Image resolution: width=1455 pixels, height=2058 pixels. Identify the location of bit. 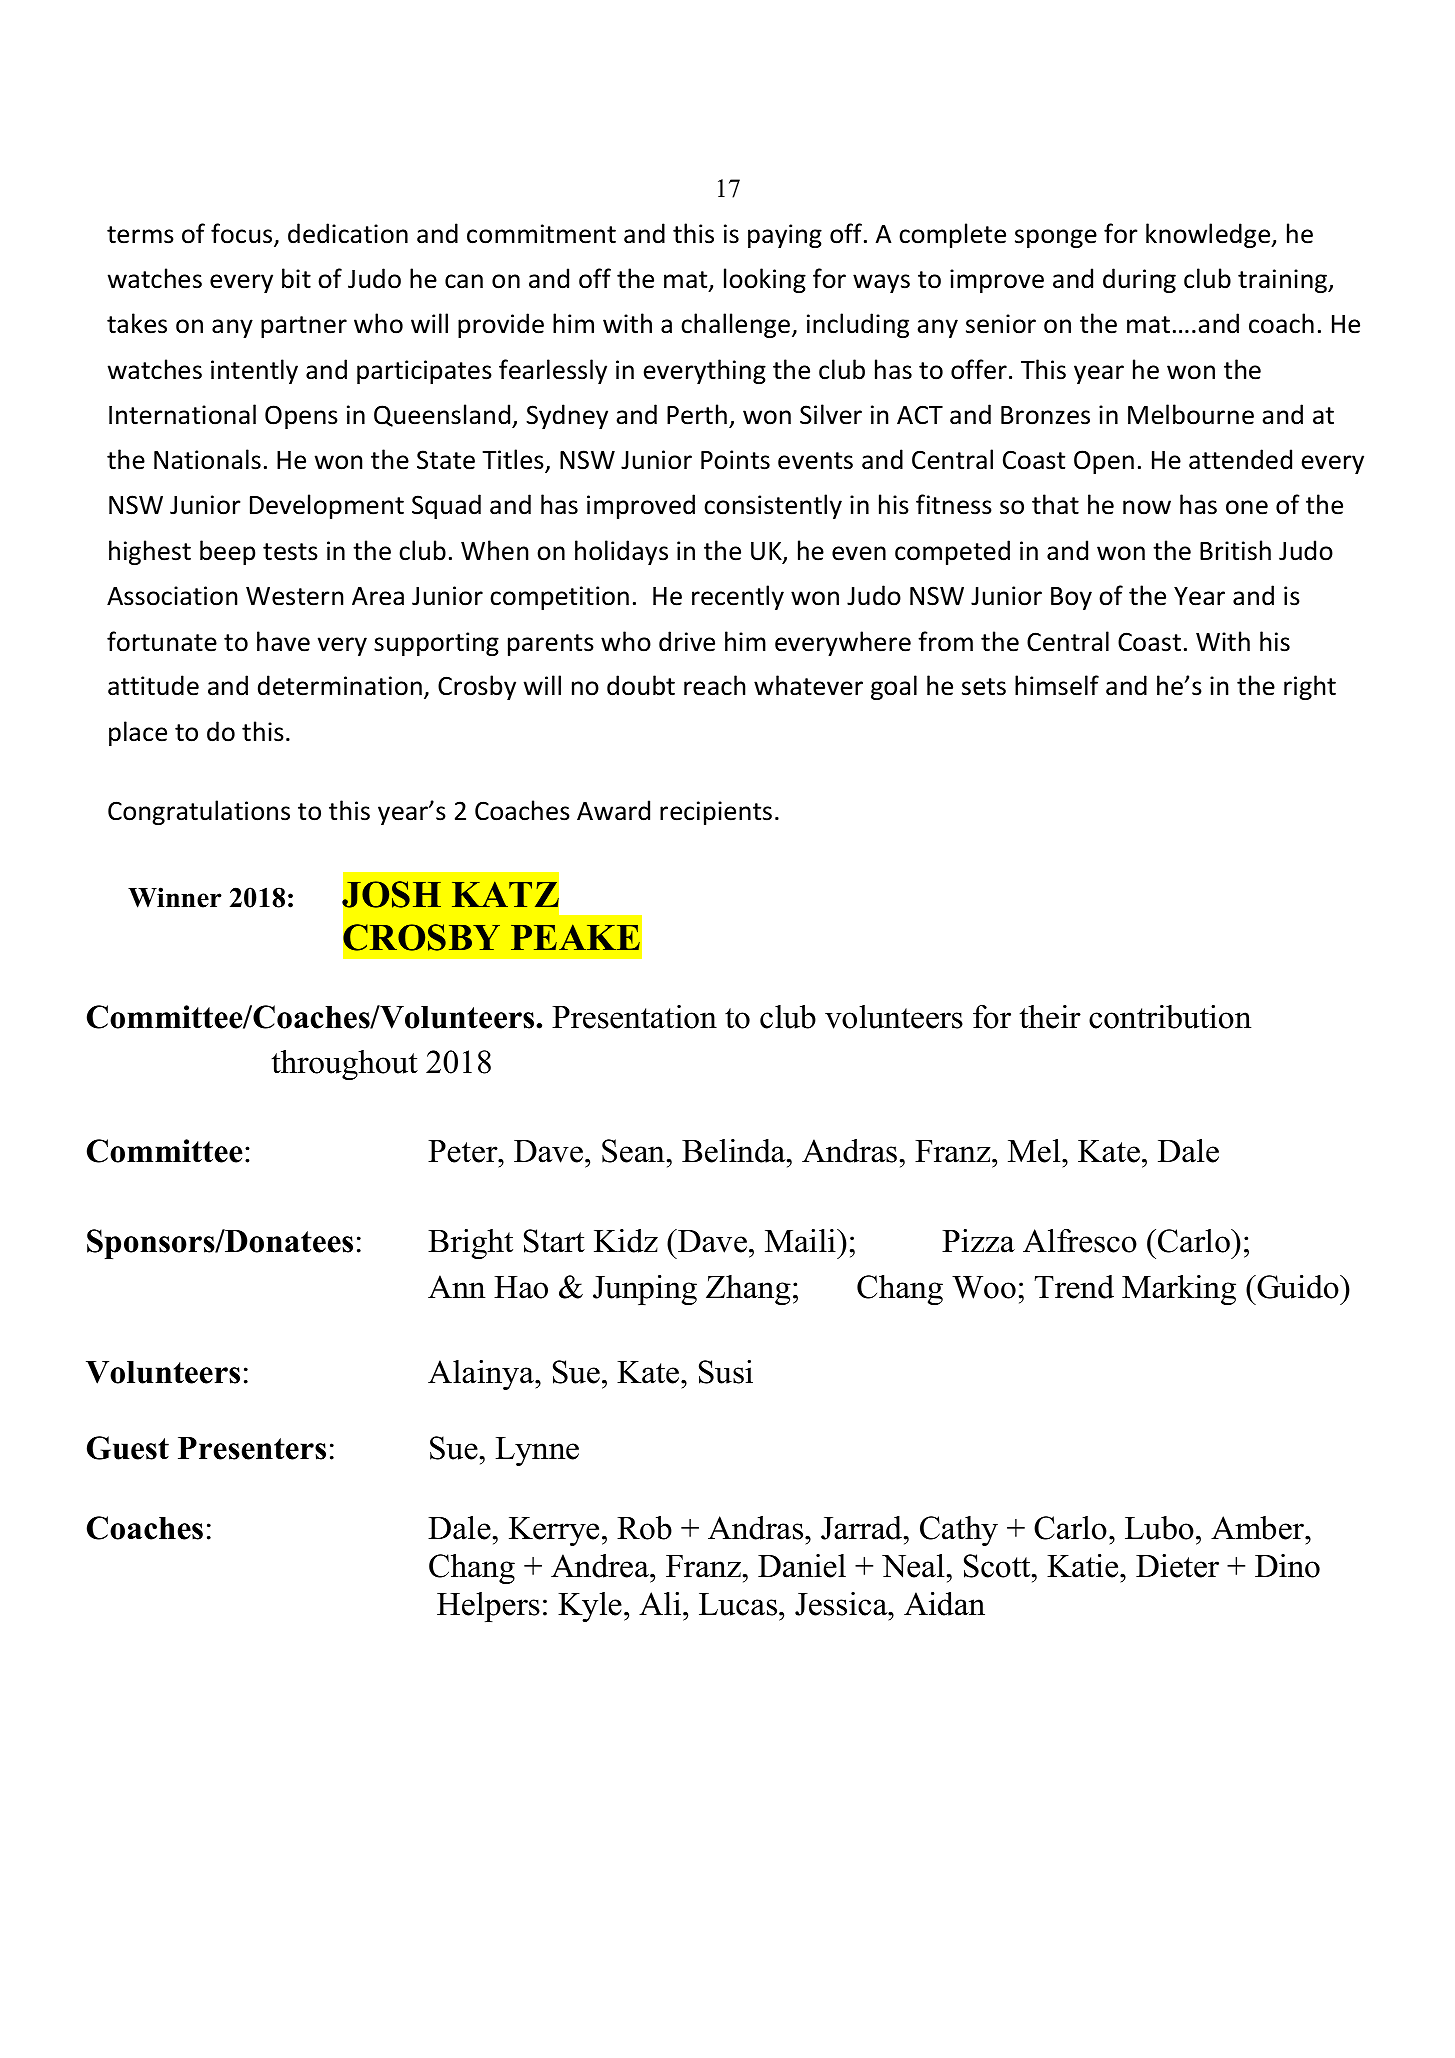
(296, 278).
